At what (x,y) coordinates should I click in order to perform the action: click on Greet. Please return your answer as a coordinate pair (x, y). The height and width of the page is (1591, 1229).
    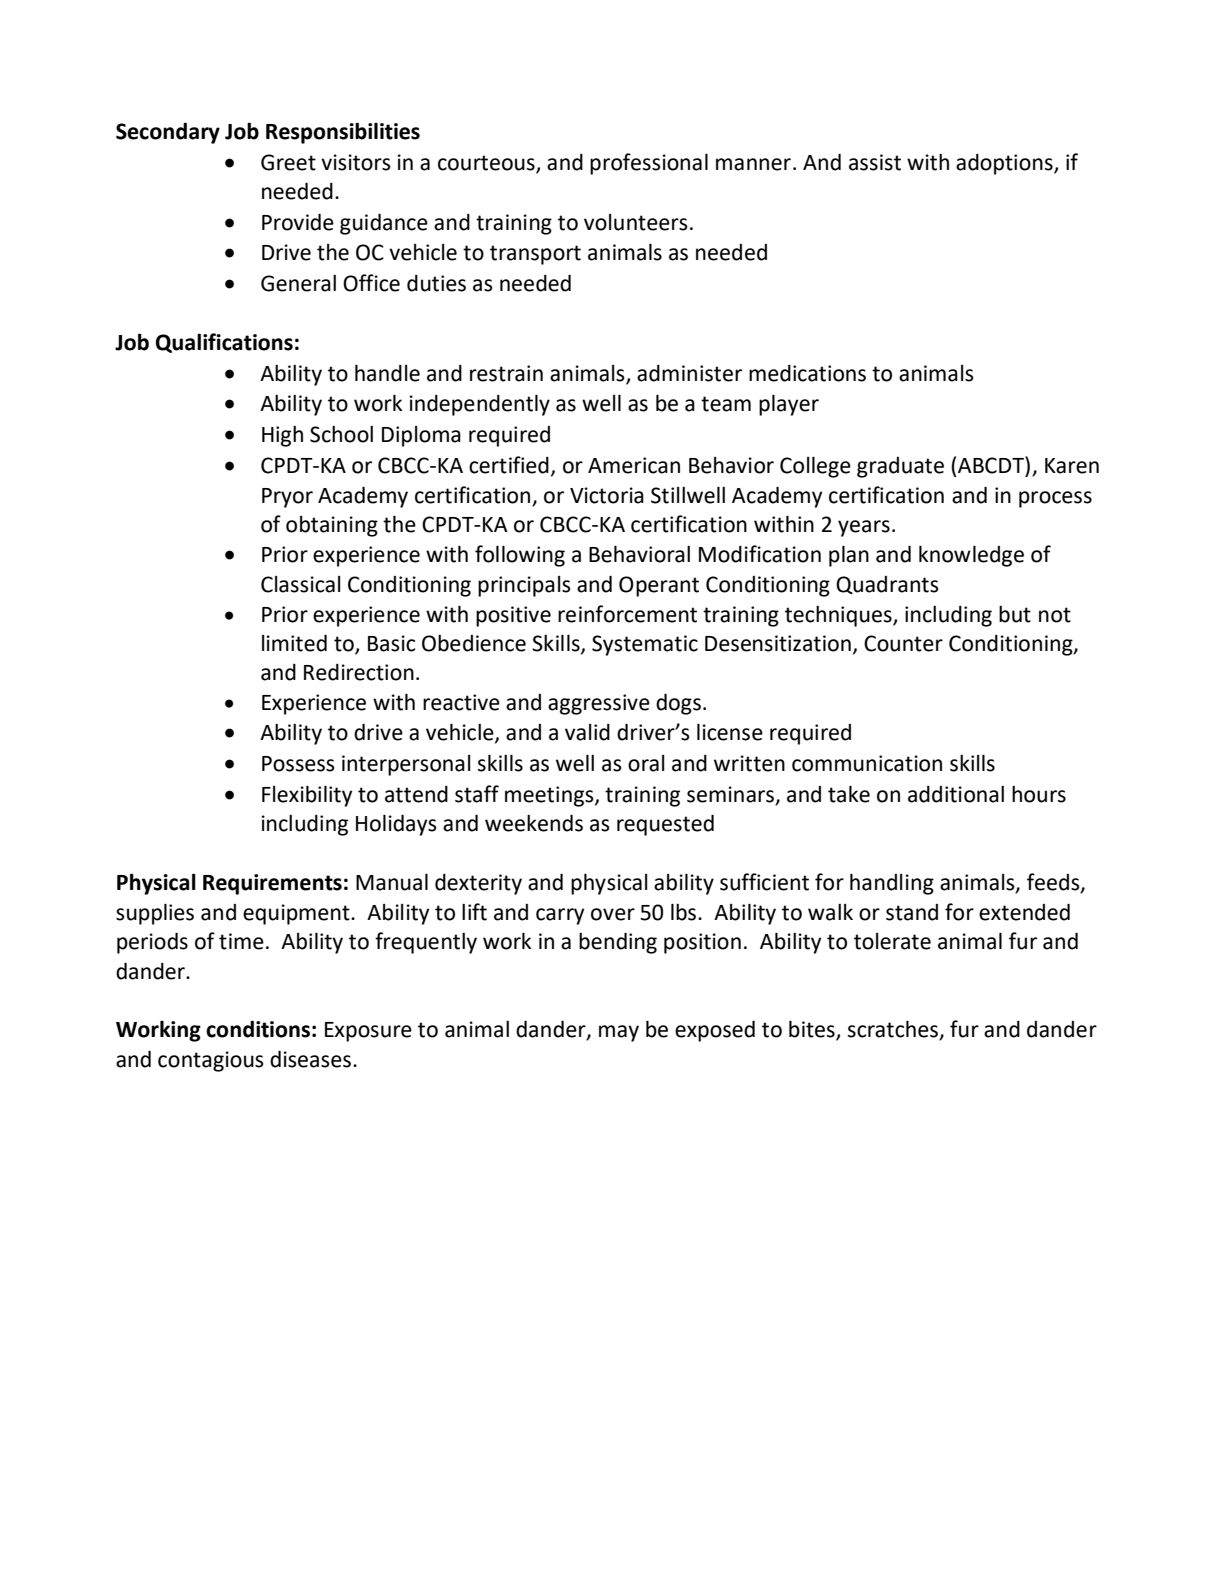
    Looking at the image, I should click on (288, 162).
